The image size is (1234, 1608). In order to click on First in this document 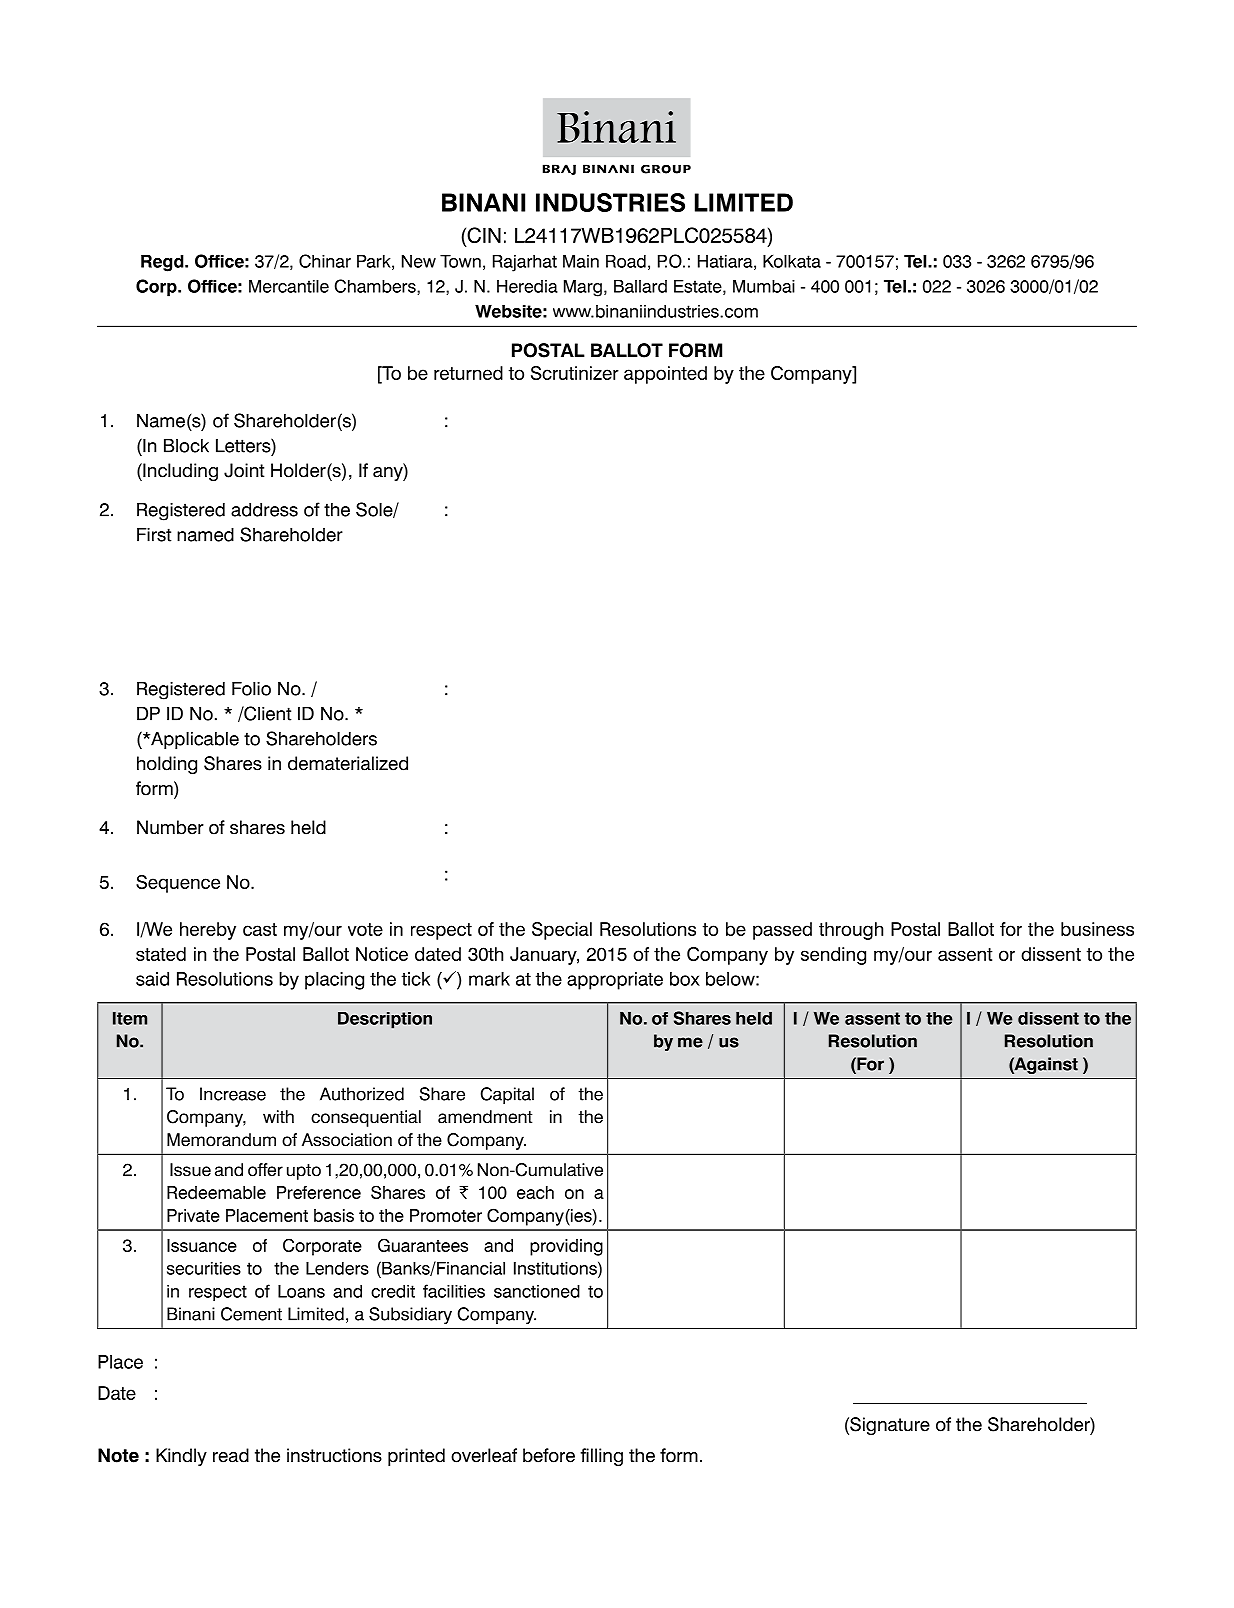, I will do `click(154, 534)`.
